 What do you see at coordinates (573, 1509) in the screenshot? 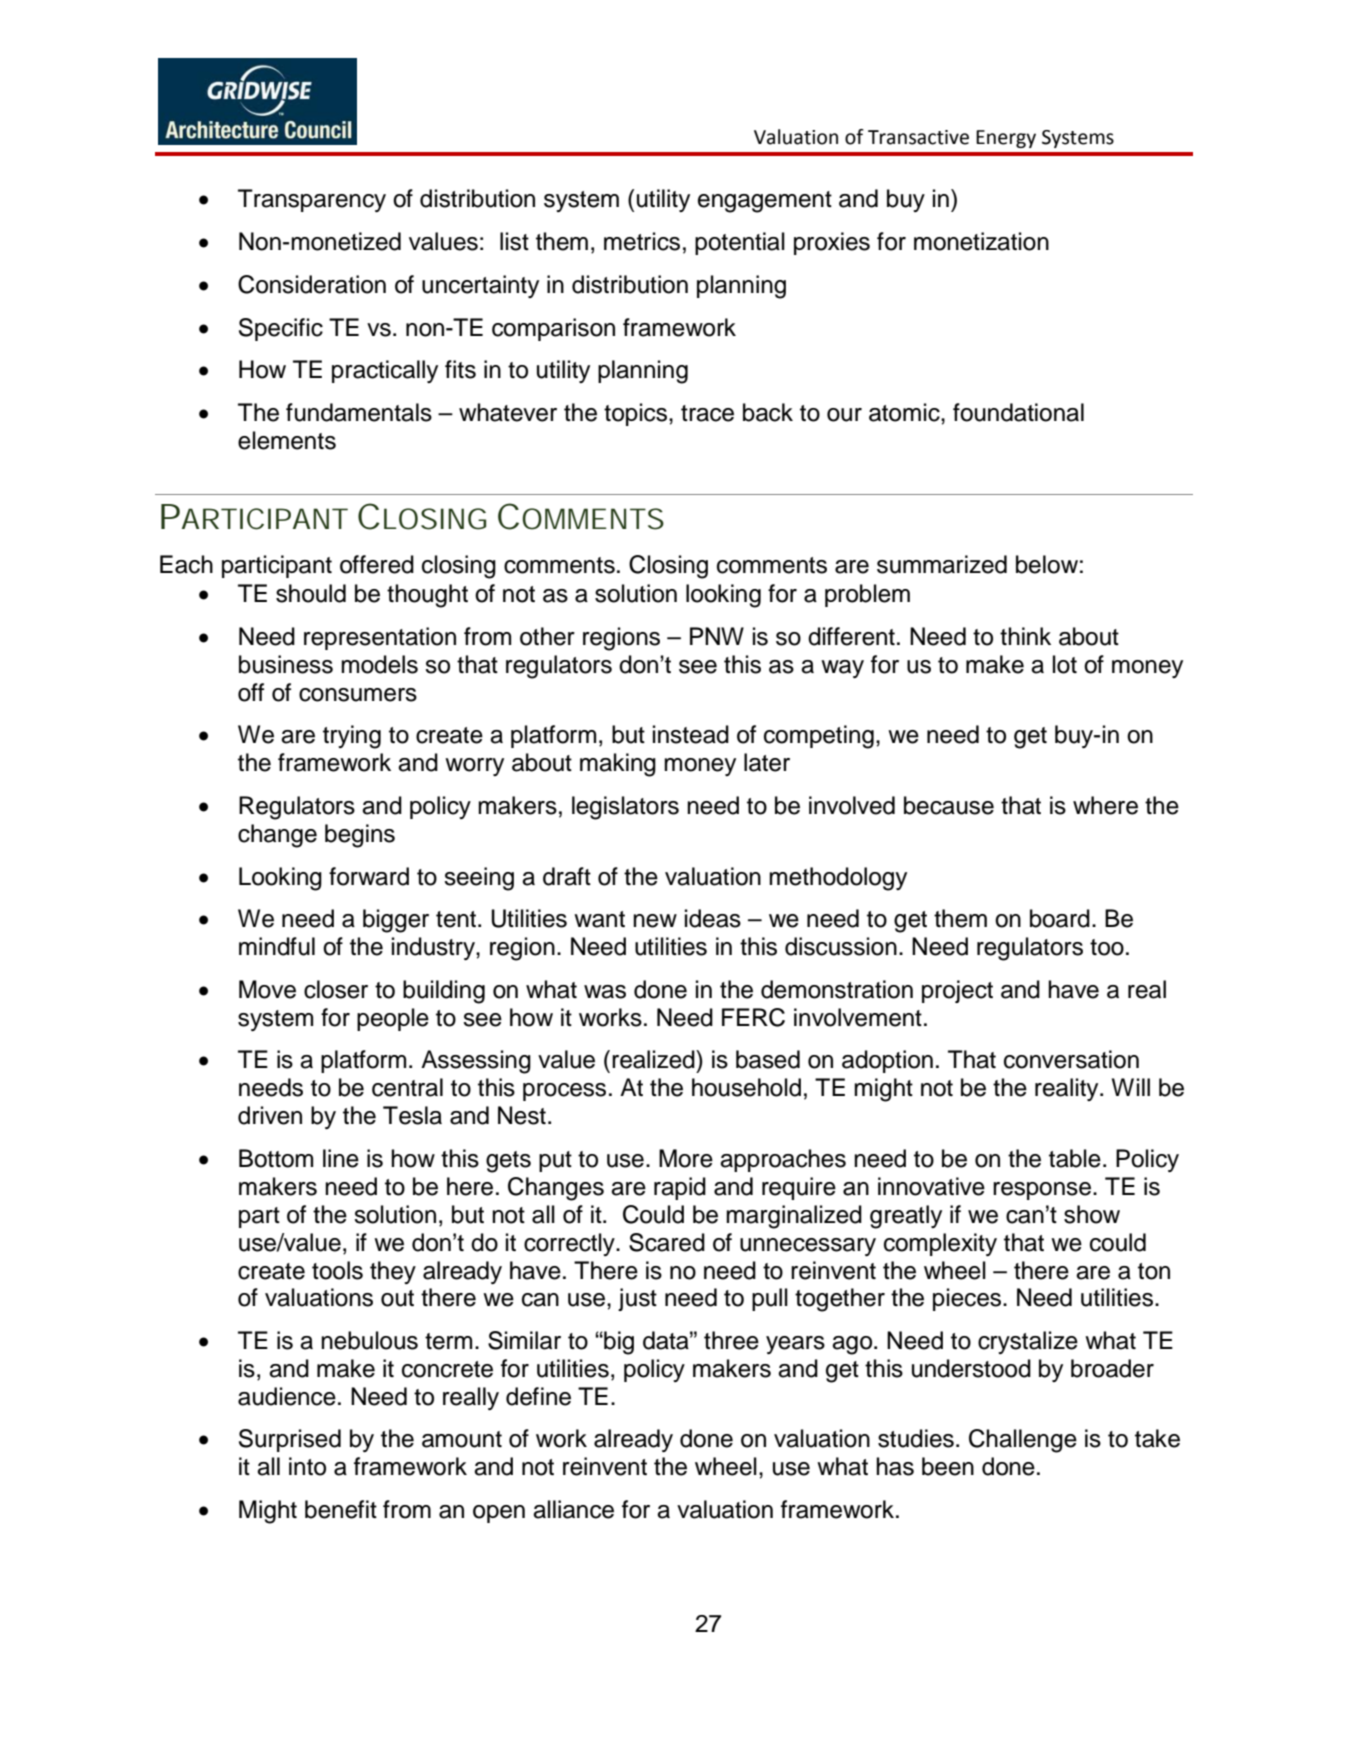
I see `alliance` at bounding box center [573, 1509].
